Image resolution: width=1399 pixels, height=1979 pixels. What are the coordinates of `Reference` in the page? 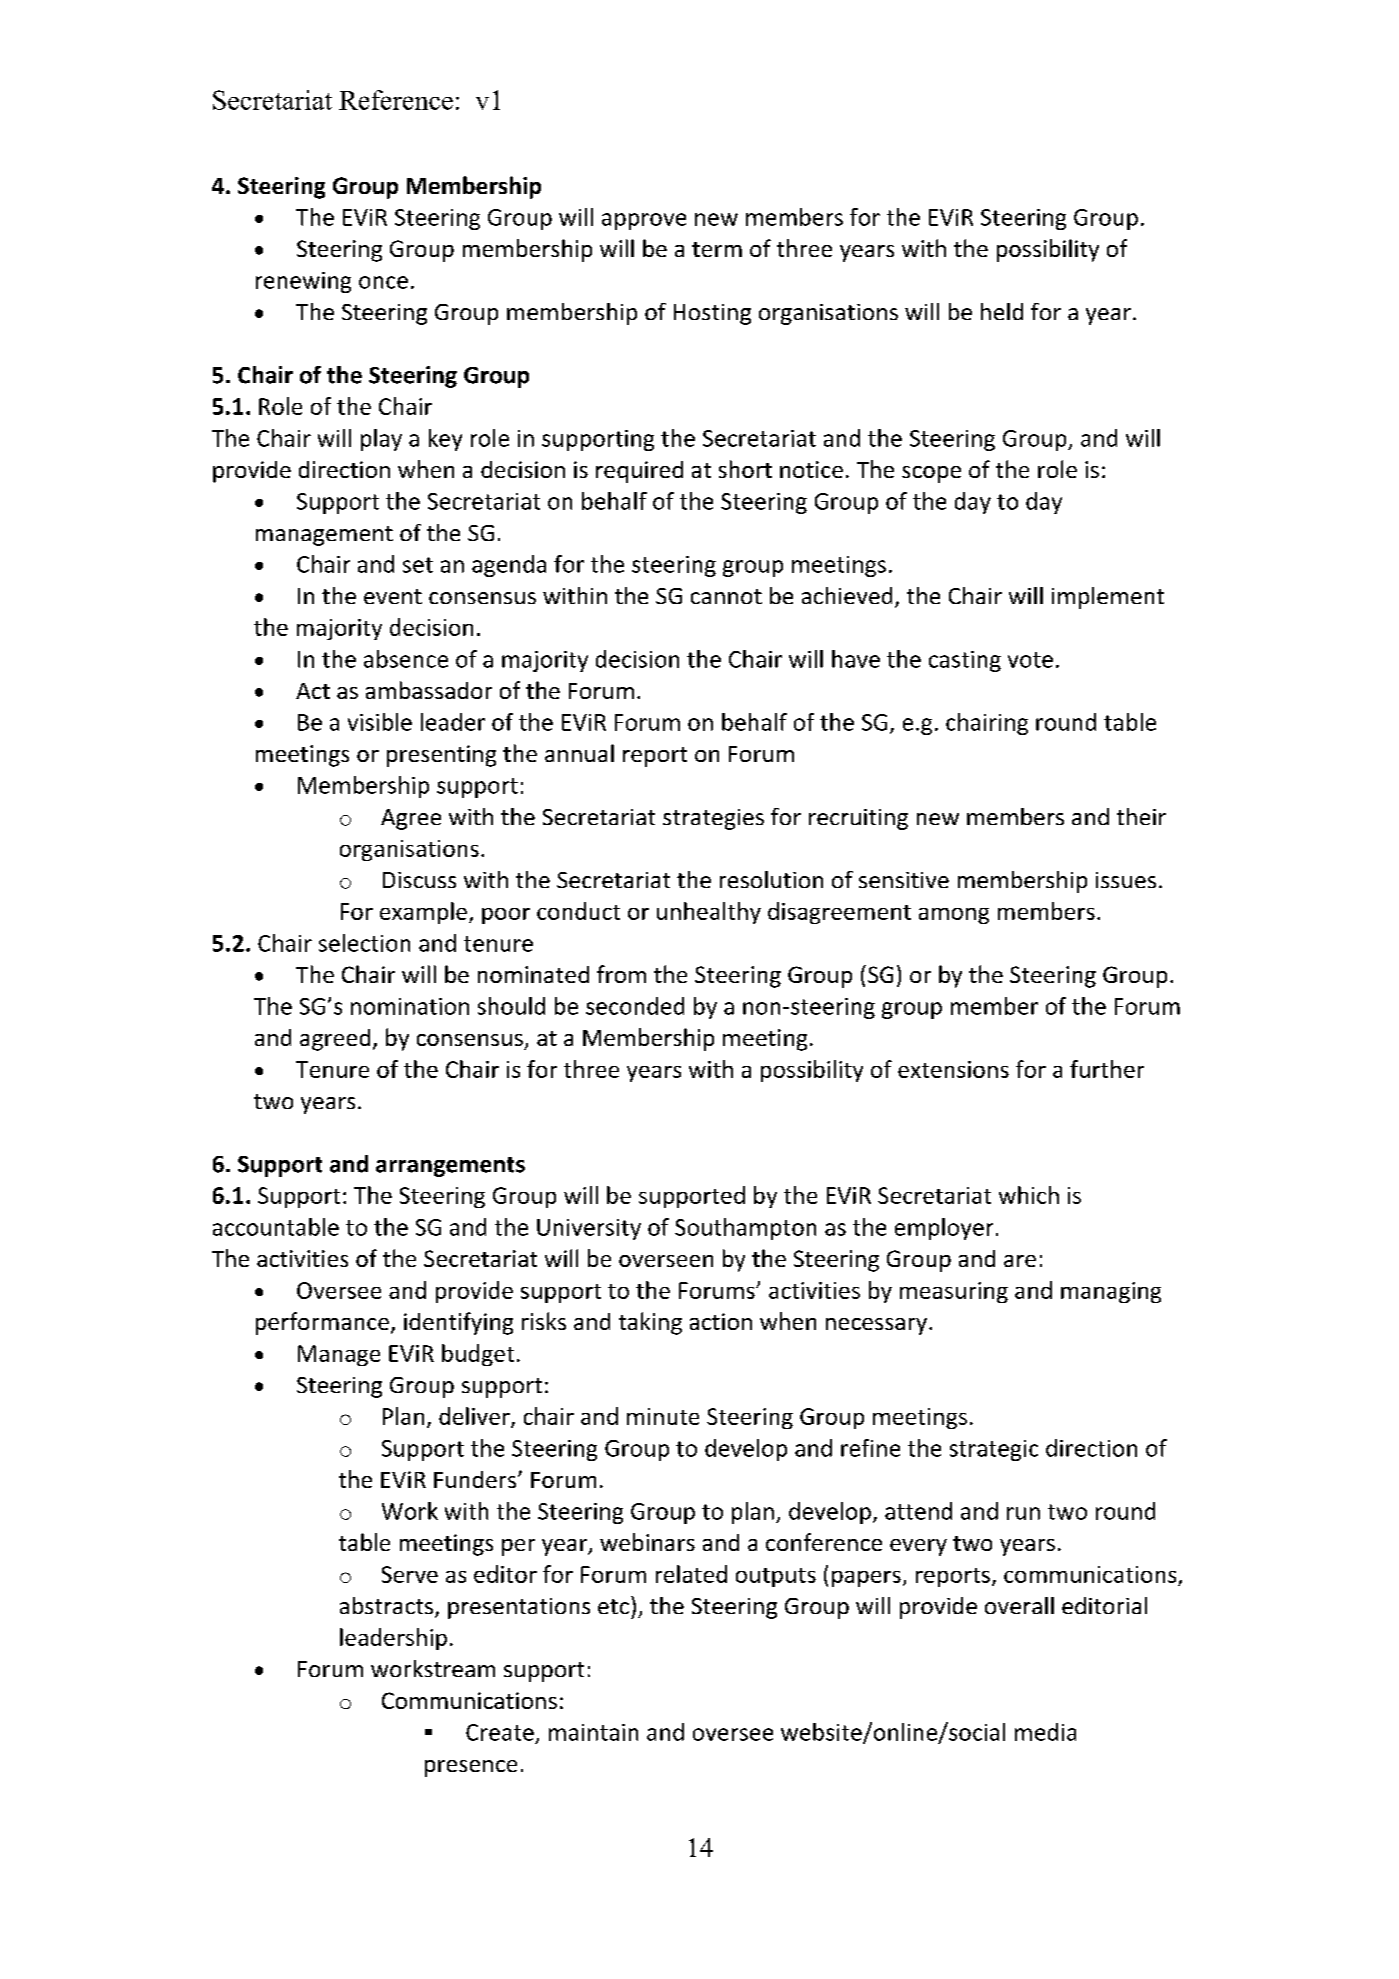 It's located at (396, 100).
